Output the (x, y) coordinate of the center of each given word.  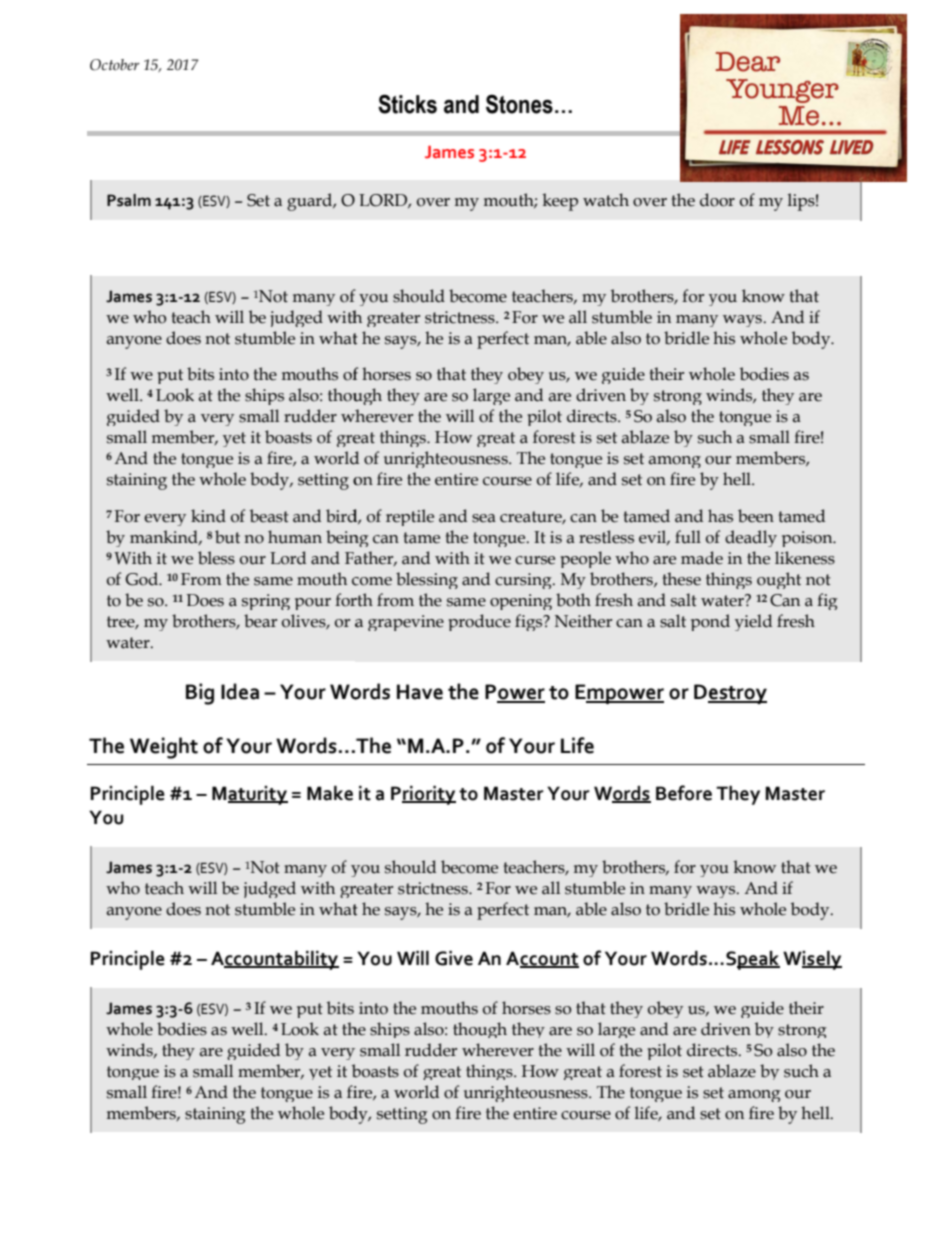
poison (808, 539)
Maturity (250, 795)
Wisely (812, 960)
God (142, 579)
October (114, 65)
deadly (751, 538)
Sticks (407, 104)
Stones (519, 104)
